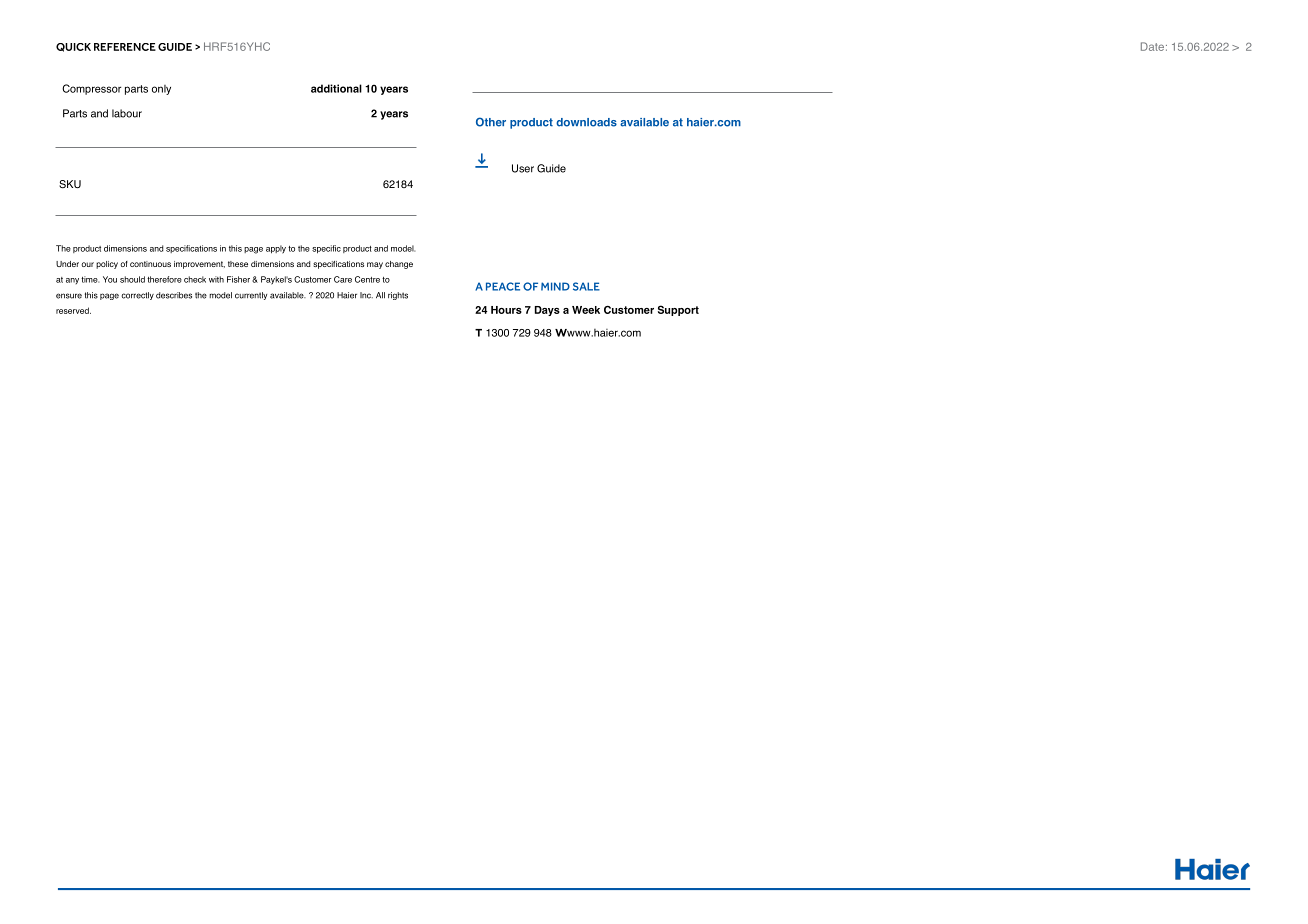  Describe the element at coordinates (276, 249) in the image. I see `apply` at that location.
